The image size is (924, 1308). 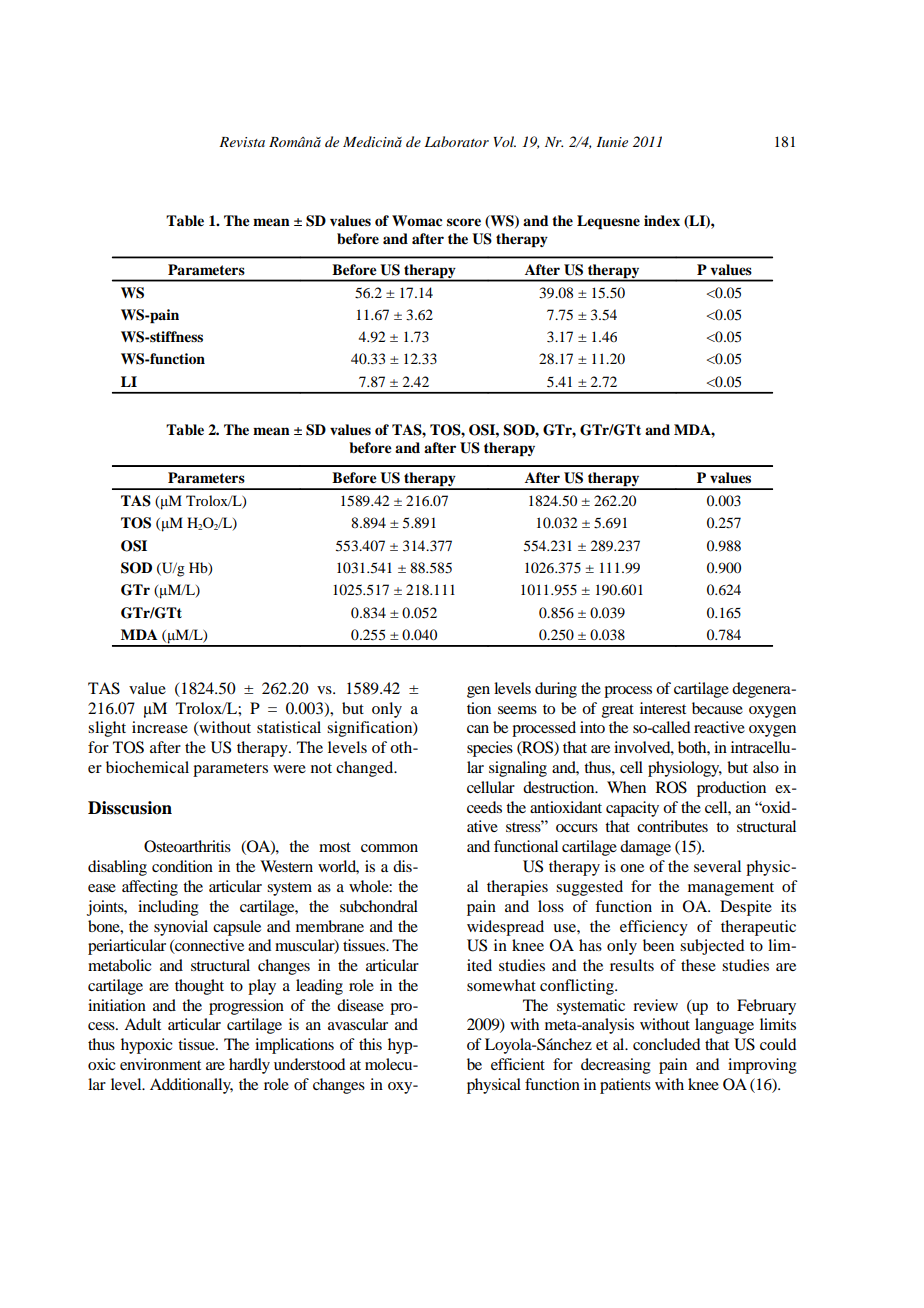 I want to click on hardly, so click(x=249, y=1066).
